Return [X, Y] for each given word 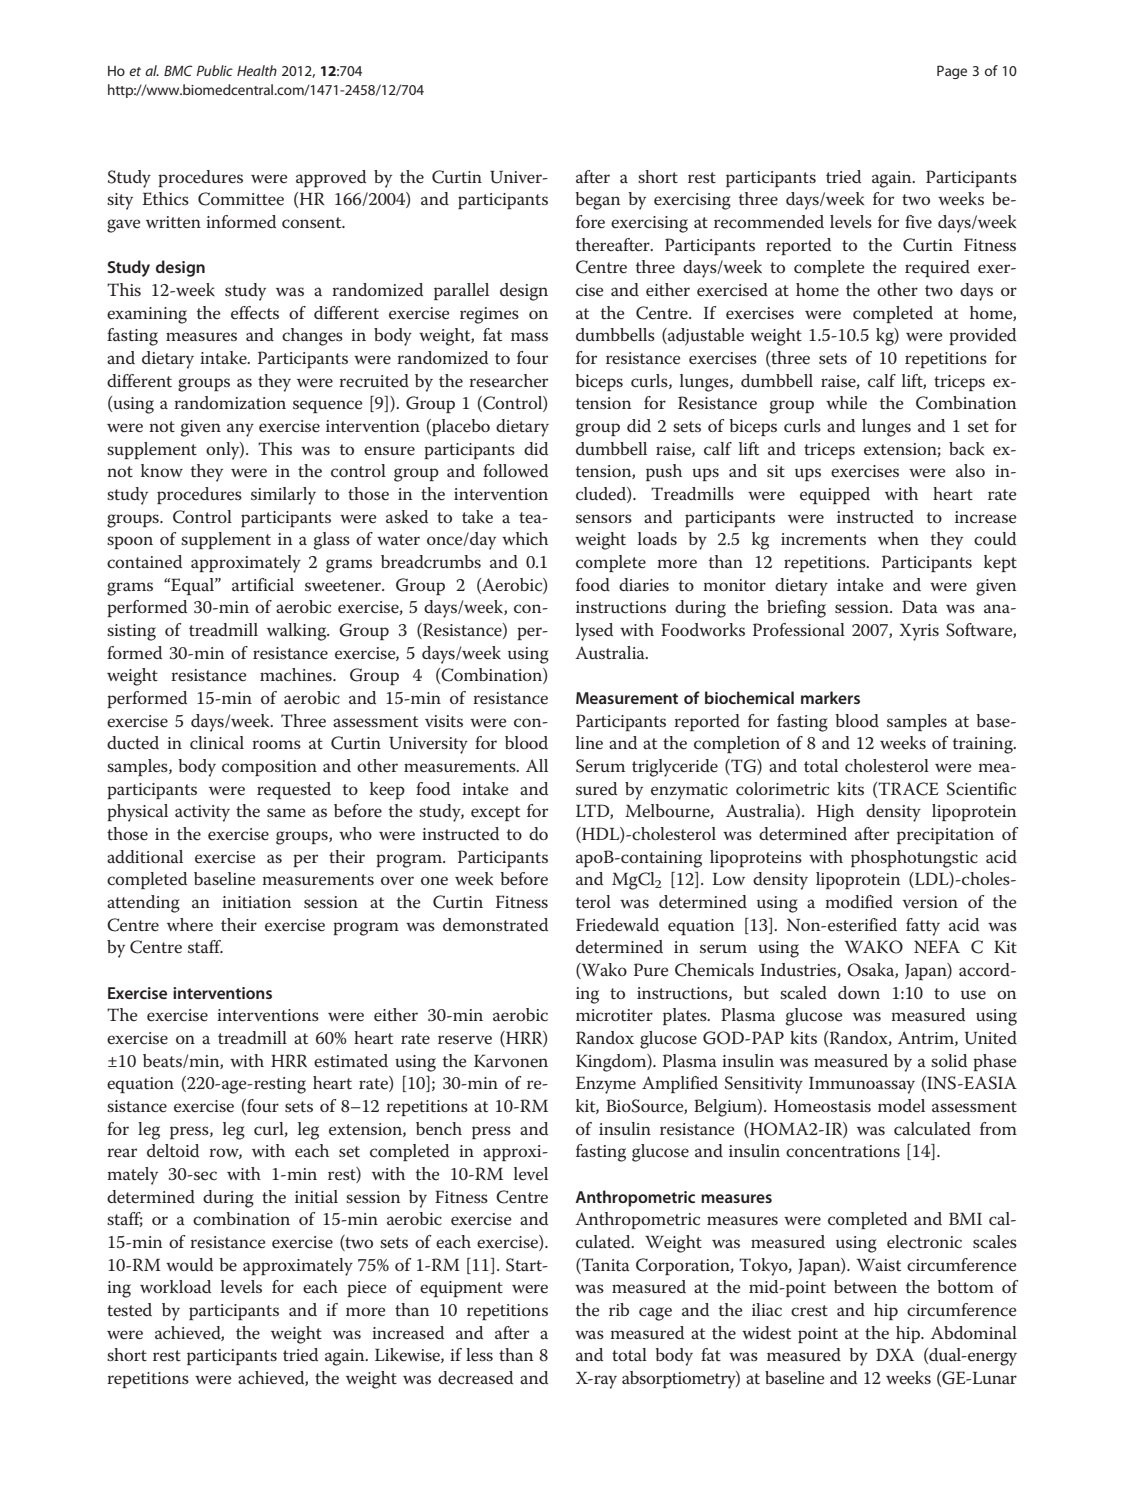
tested [129, 1310]
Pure [651, 970]
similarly [283, 496]
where [190, 925]
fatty [923, 927]
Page [952, 72]
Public [214, 70]
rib [619, 1309]
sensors [604, 519]
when [898, 539]
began [597, 201]
